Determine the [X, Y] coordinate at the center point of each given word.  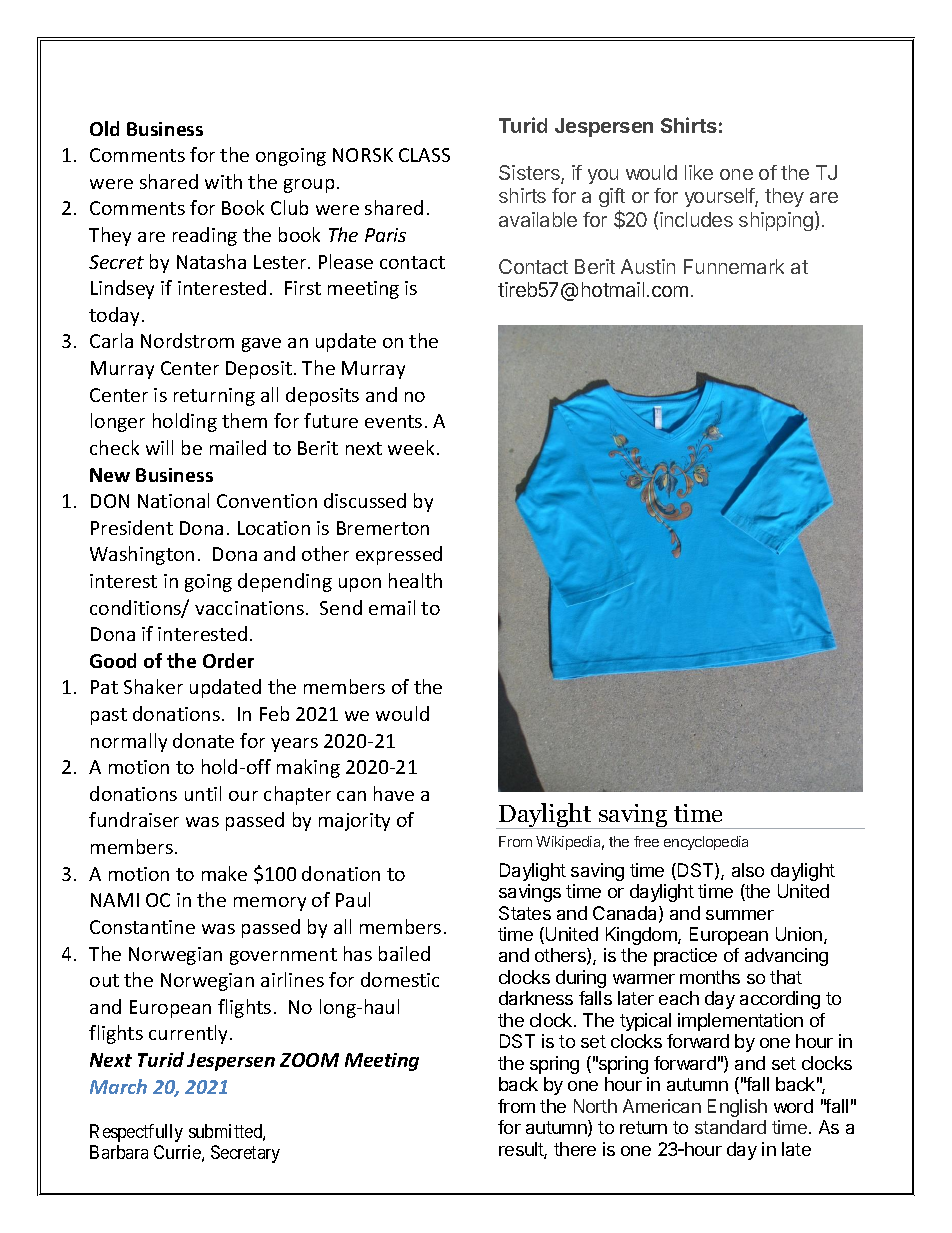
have [394, 793]
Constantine [142, 927]
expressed [399, 555]
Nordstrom [187, 340]
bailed [404, 953]
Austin [648, 266]
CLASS [424, 155]
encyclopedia [706, 843]
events [393, 421]
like [699, 172]
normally [129, 742]
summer [740, 915]
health [415, 580]
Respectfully [136, 1133]
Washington [142, 555]
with [223, 181]
